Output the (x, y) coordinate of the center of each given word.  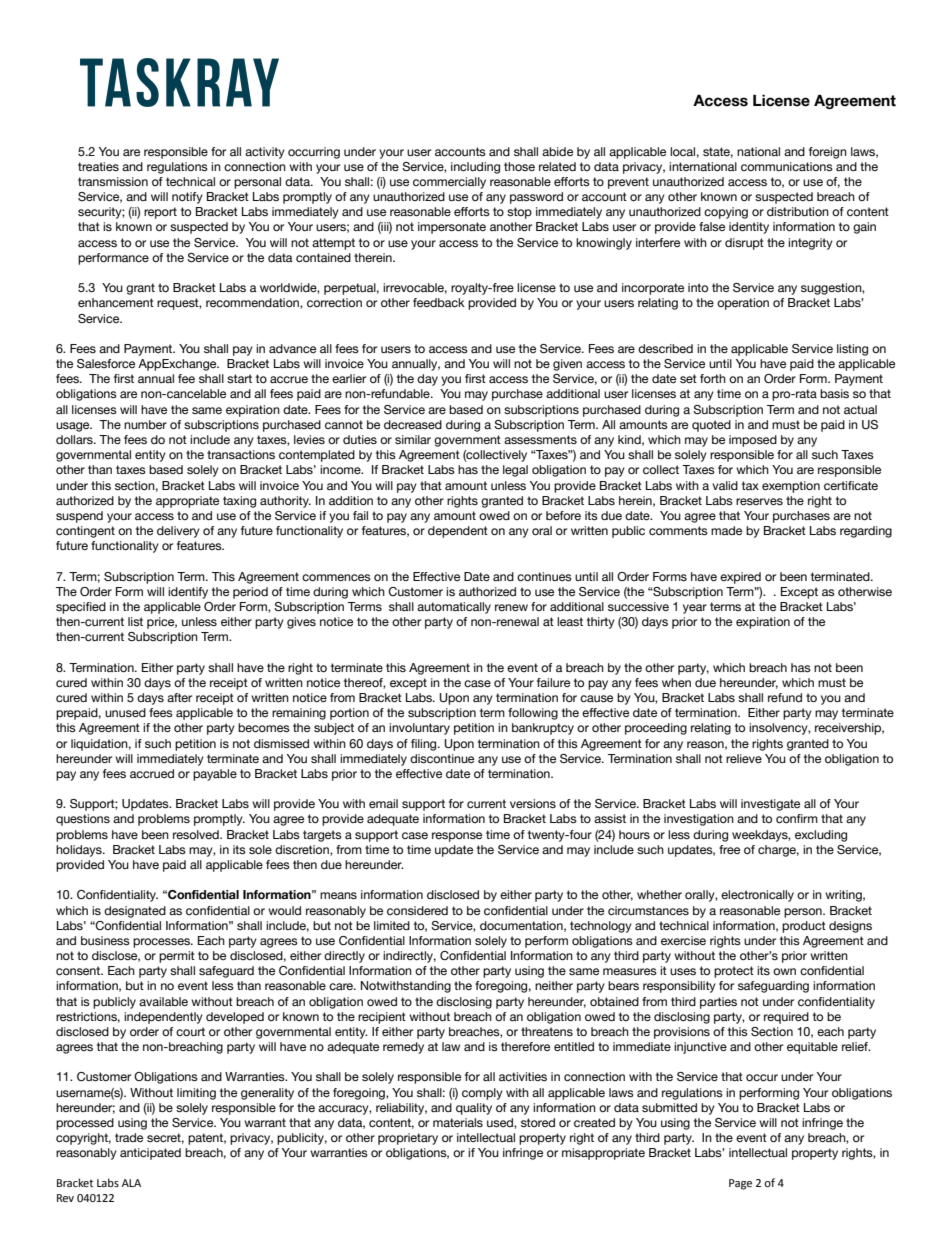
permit (177, 957)
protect (734, 972)
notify (187, 198)
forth (713, 378)
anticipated (150, 1154)
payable (215, 775)
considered (417, 910)
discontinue (442, 759)
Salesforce (106, 363)
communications (787, 167)
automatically (454, 608)
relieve (744, 758)
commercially (449, 183)
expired (740, 578)
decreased (413, 424)
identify (188, 593)
